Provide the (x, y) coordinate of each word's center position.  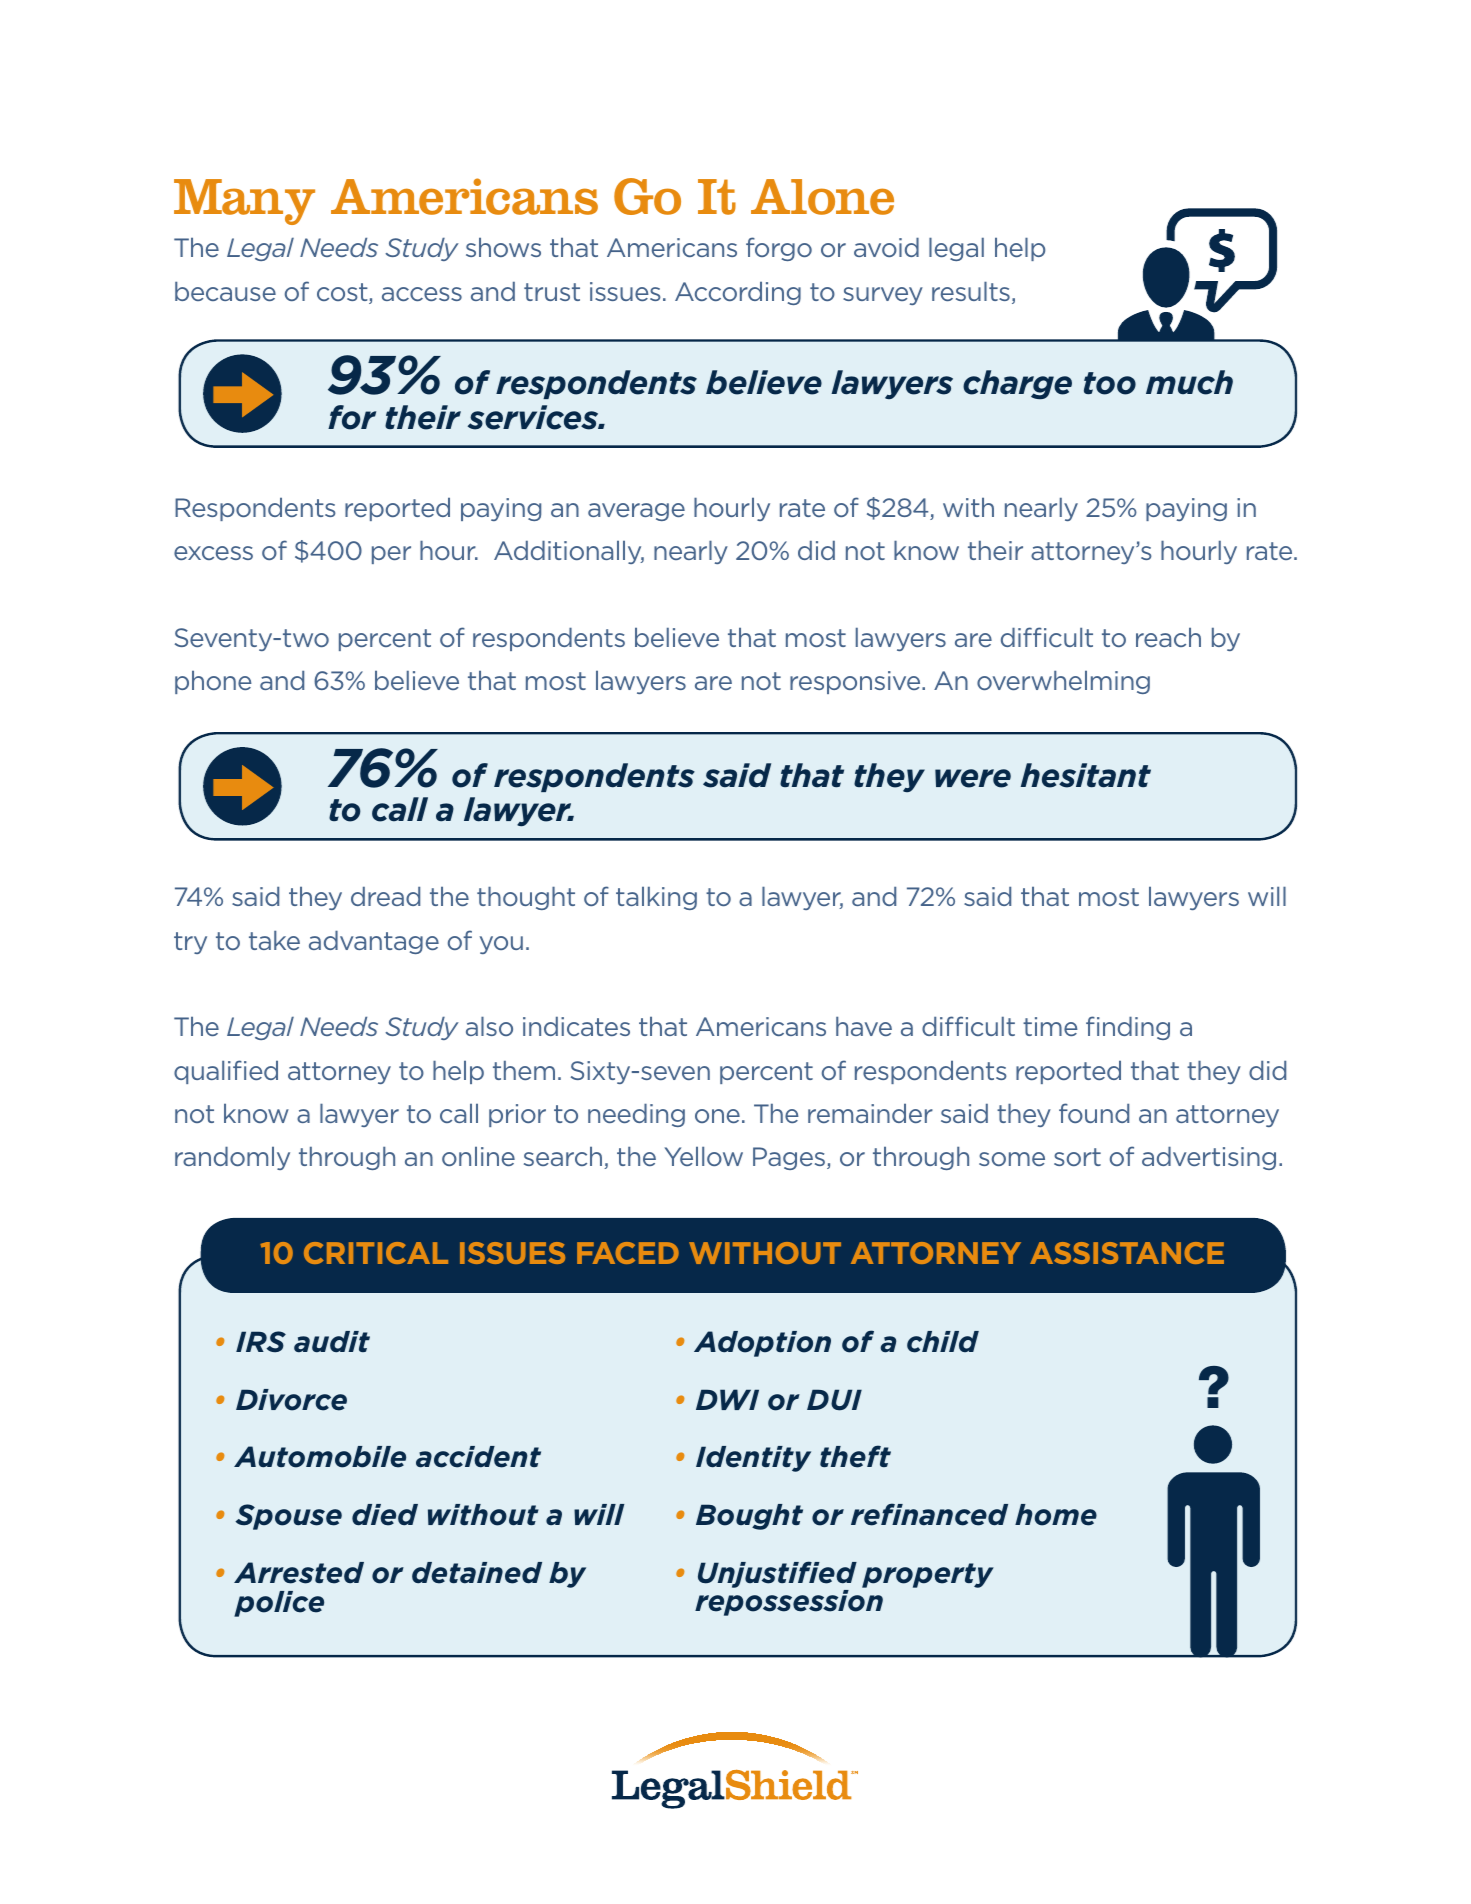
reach (1168, 637)
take (274, 940)
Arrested (299, 1573)
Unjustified (777, 1574)
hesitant (1086, 775)
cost (343, 293)
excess (213, 553)
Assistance (1127, 1253)
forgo (779, 249)
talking (656, 898)
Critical (376, 1253)
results (971, 291)
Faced (628, 1253)
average (636, 512)
